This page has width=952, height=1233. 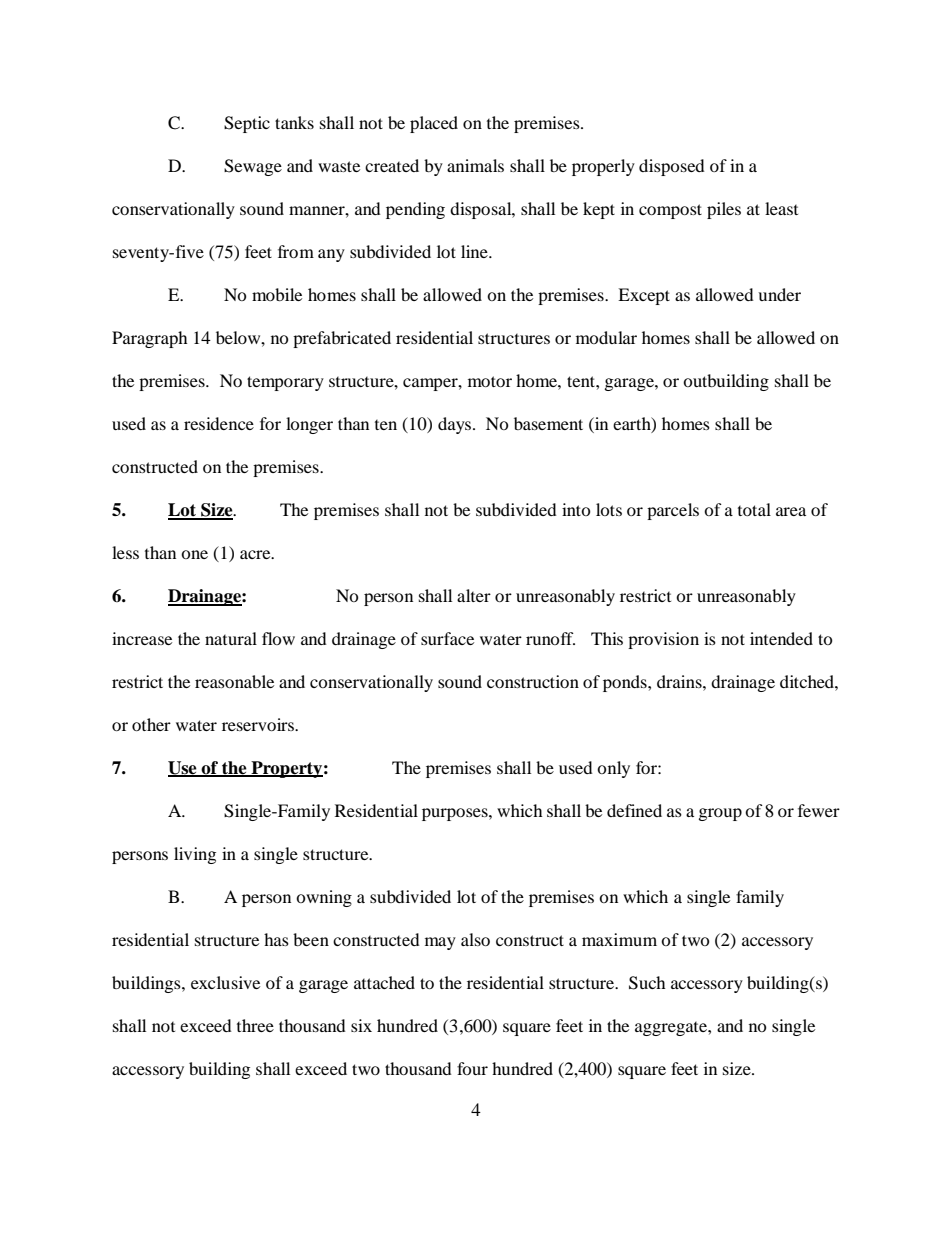 What do you see at coordinates (255, 1025) in the page?
I see `three` at bounding box center [255, 1025].
